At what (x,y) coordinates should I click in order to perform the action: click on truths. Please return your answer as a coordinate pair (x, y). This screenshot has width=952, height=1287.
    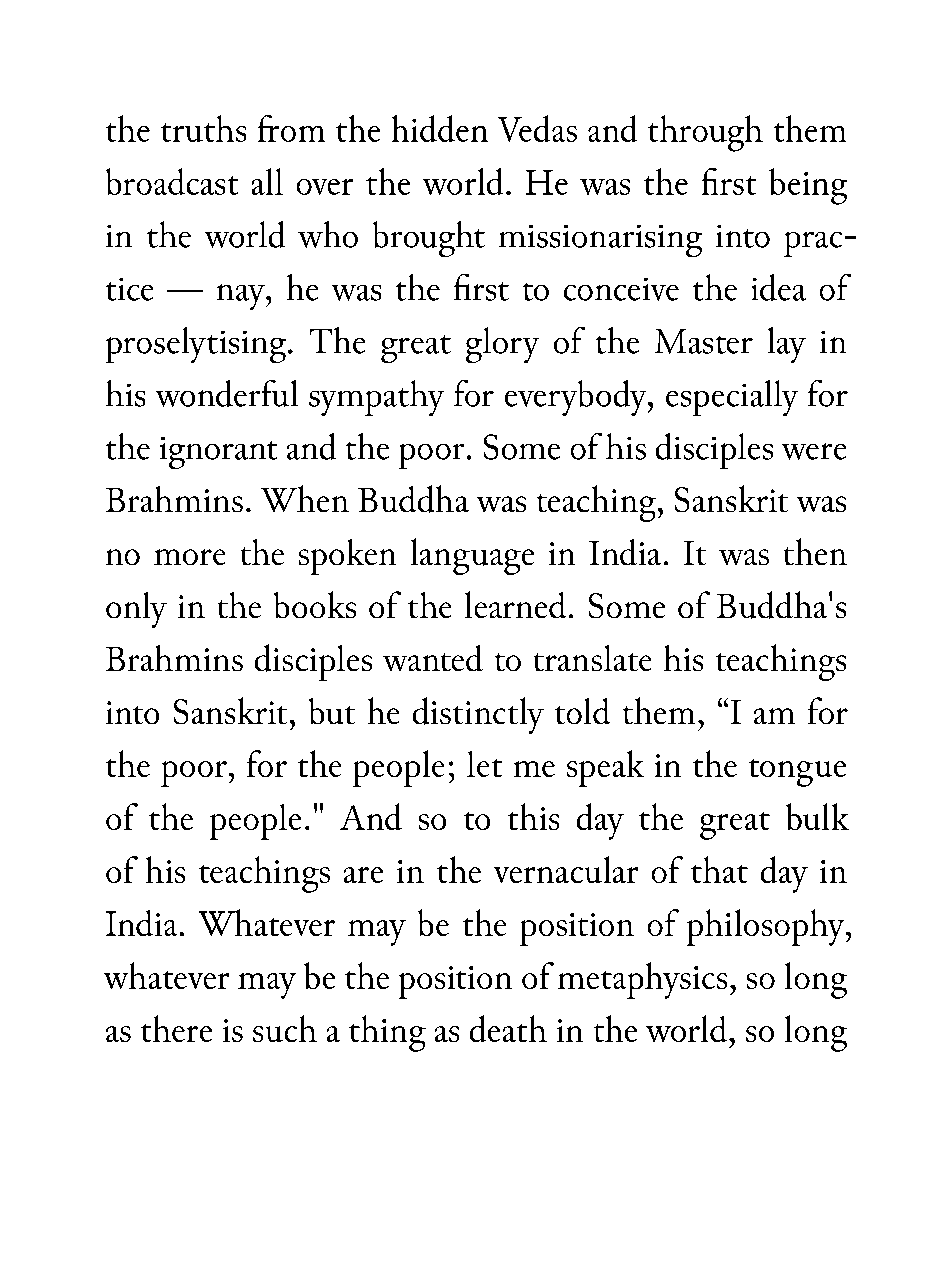
    Looking at the image, I should click on (203, 128).
